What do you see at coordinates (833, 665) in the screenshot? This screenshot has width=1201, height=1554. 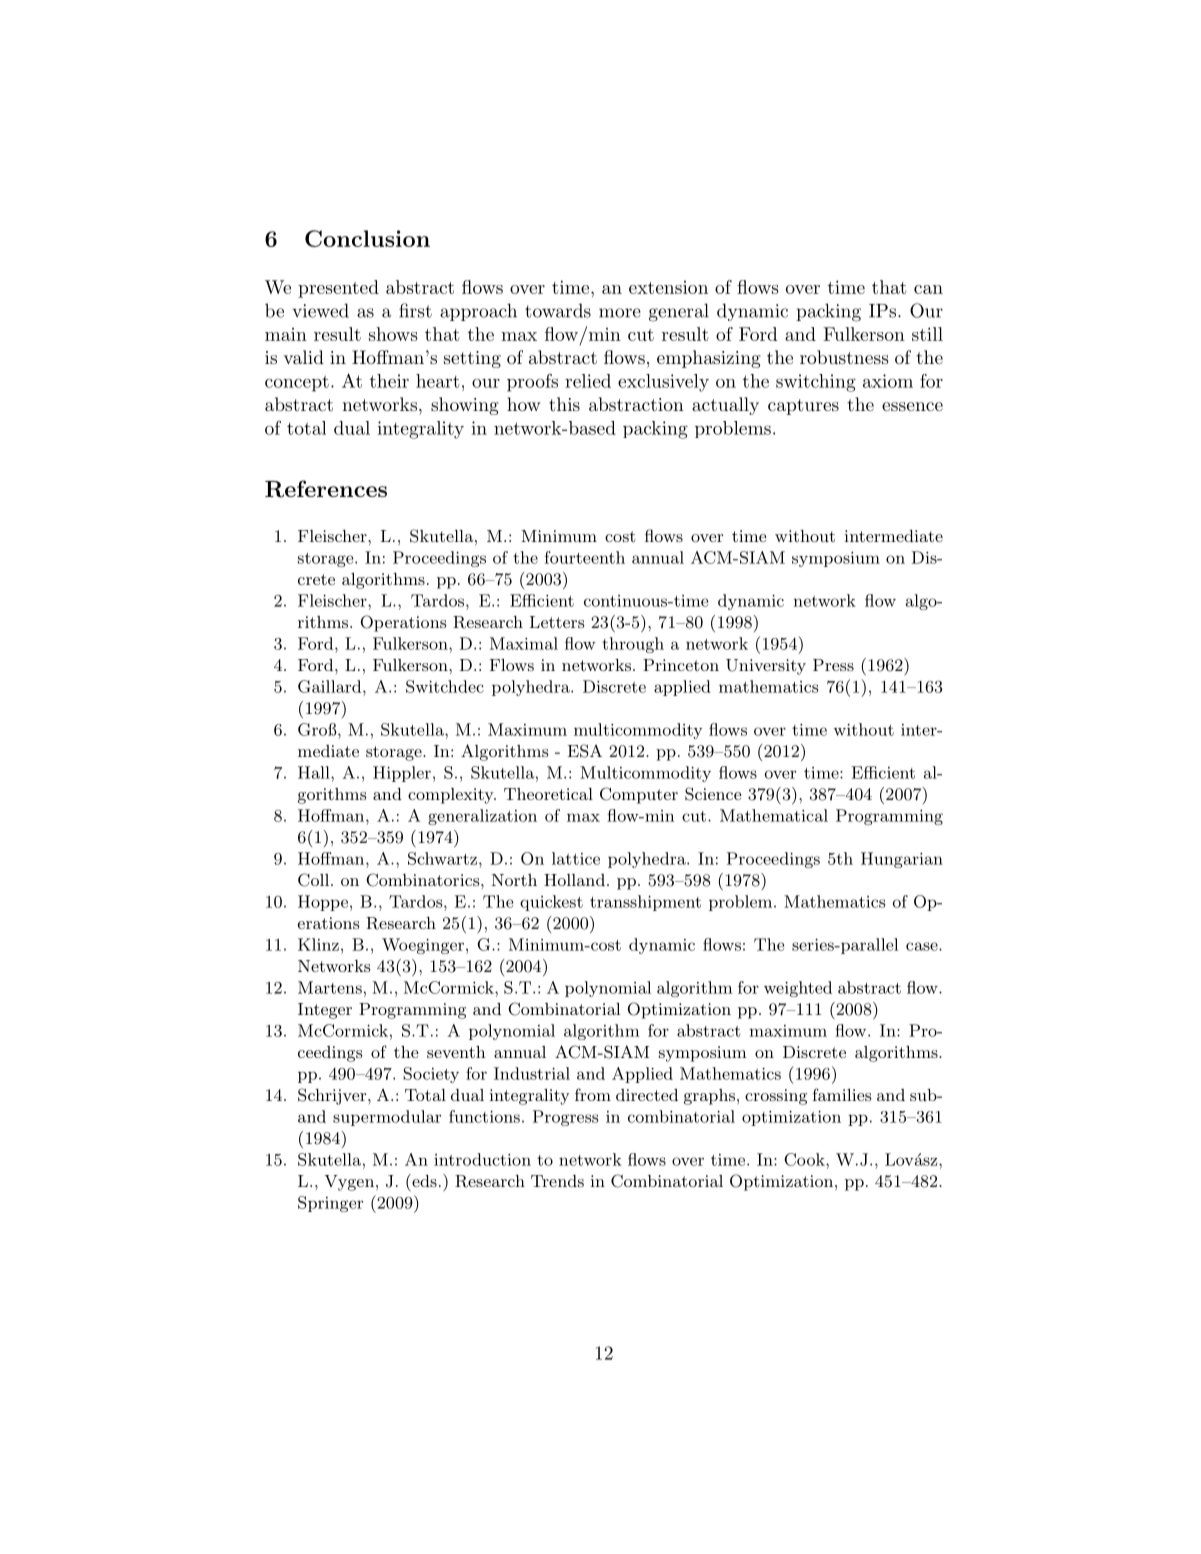 I see `Press` at bounding box center [833, 665].
